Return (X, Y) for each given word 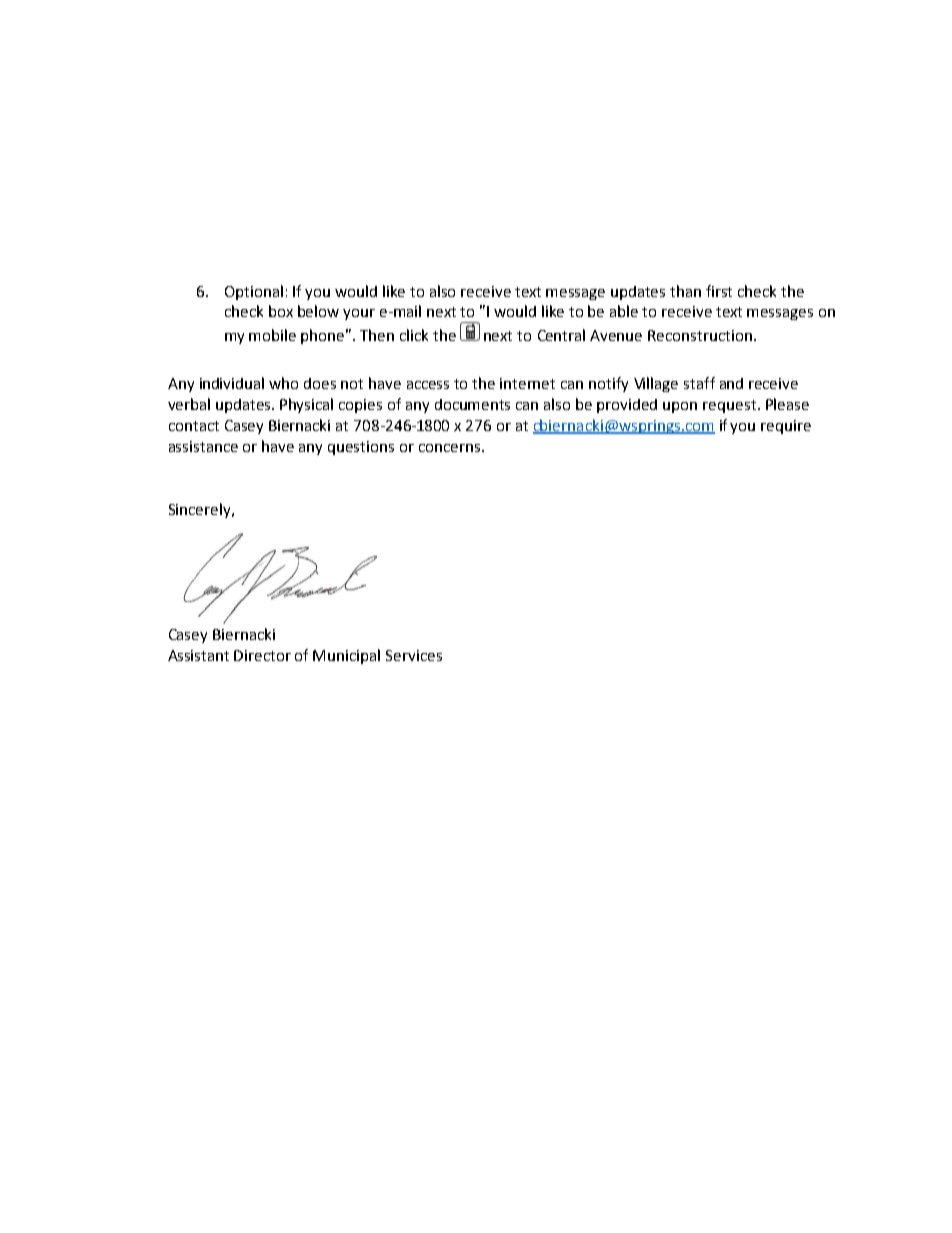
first (719, 291)
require (786, 427)
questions (361, 448)
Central (561, 335)
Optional (254, 292)
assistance (203, 446)
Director (262, 655)
